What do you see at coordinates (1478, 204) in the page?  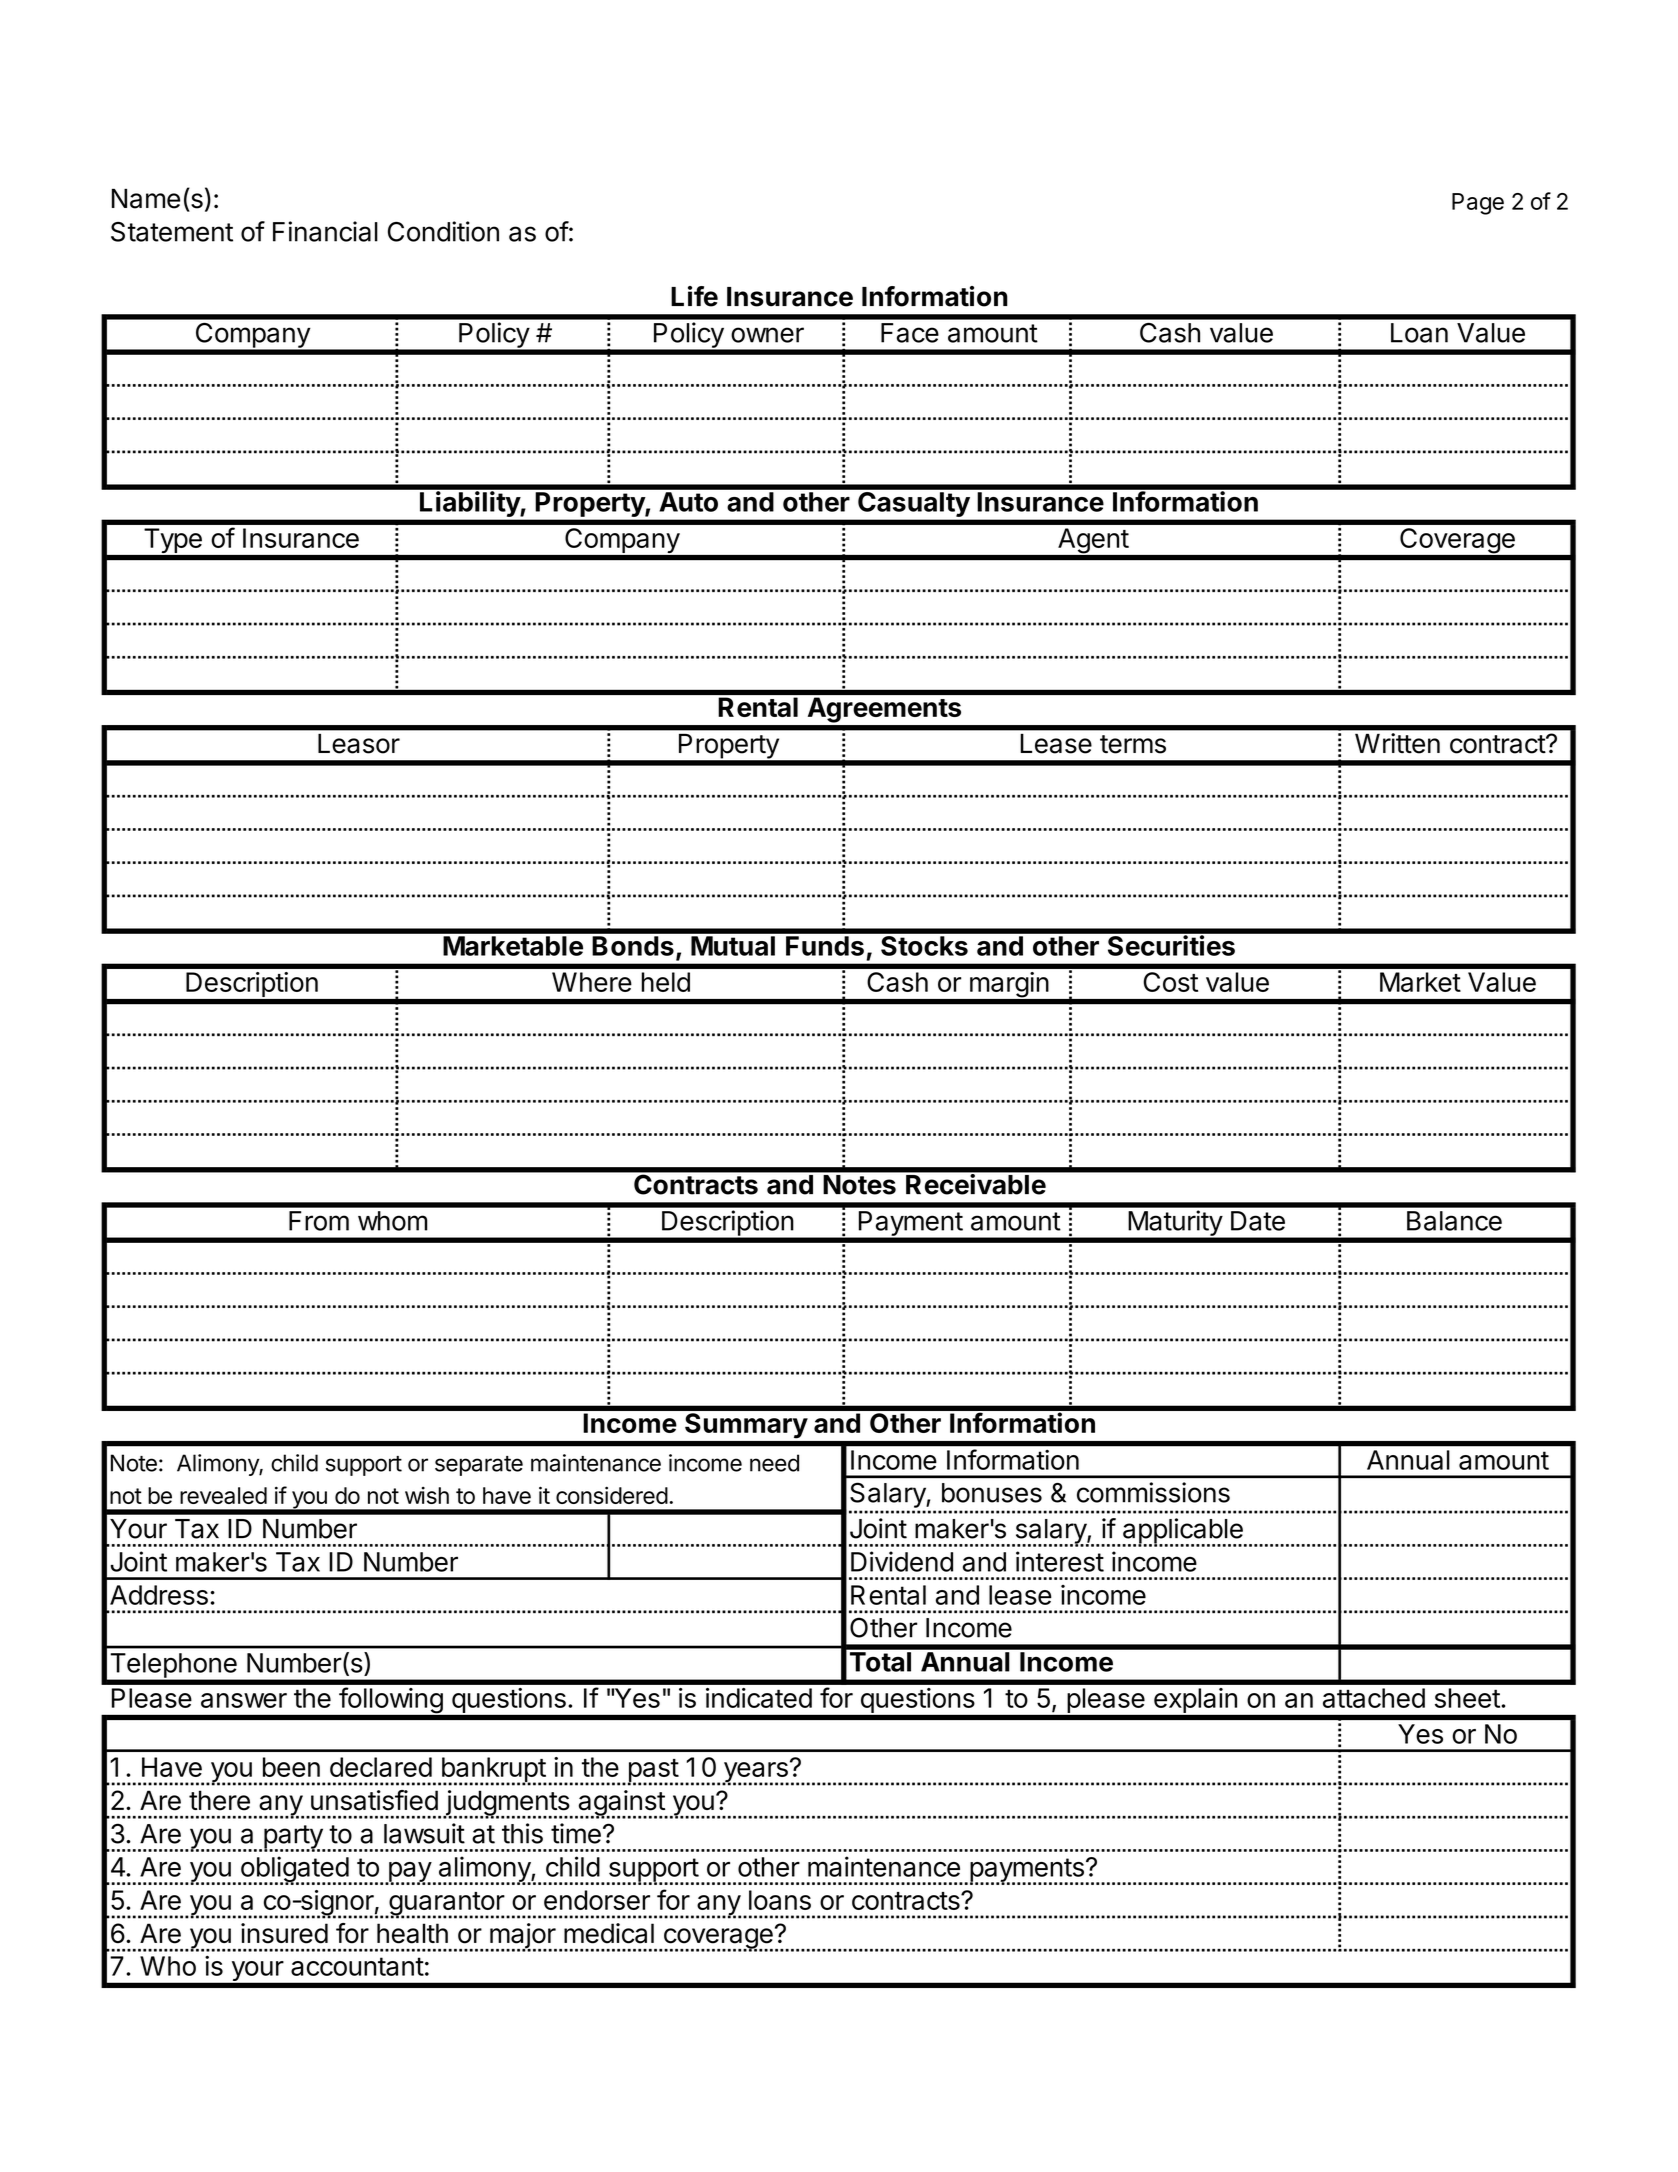 I see `Page` at bounding box center [1478, 204].
